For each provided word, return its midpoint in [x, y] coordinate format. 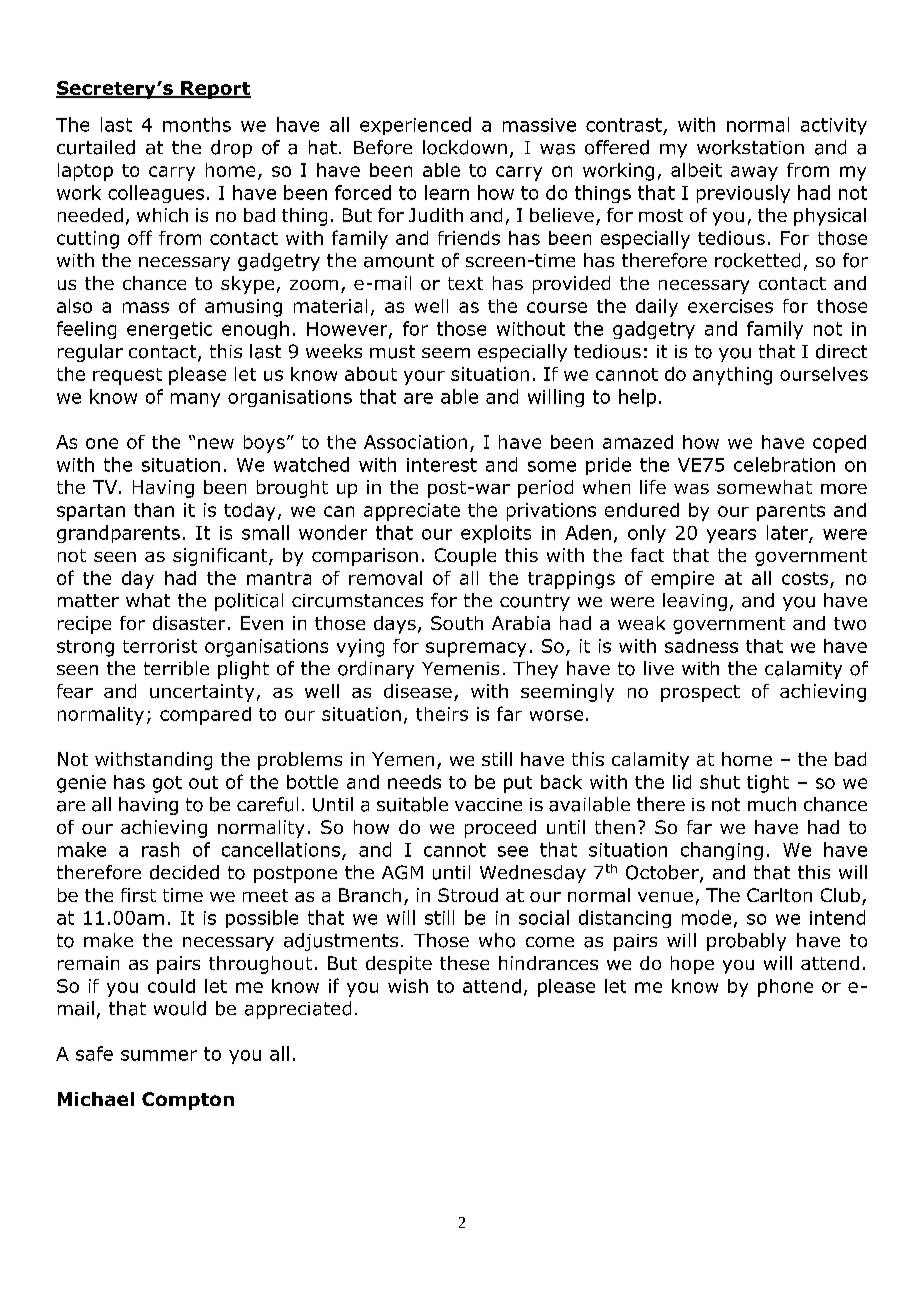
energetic [169, 330]
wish [408, 986]
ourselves [824, 374]
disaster [189, 623]
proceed [500, 829]
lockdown [465, 147]
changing [722, 851]
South [457, 623]
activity [834, 126]
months [197, 124]
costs [805, 578]
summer [159, 1055]
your [424, 377]
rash [160, 849]
